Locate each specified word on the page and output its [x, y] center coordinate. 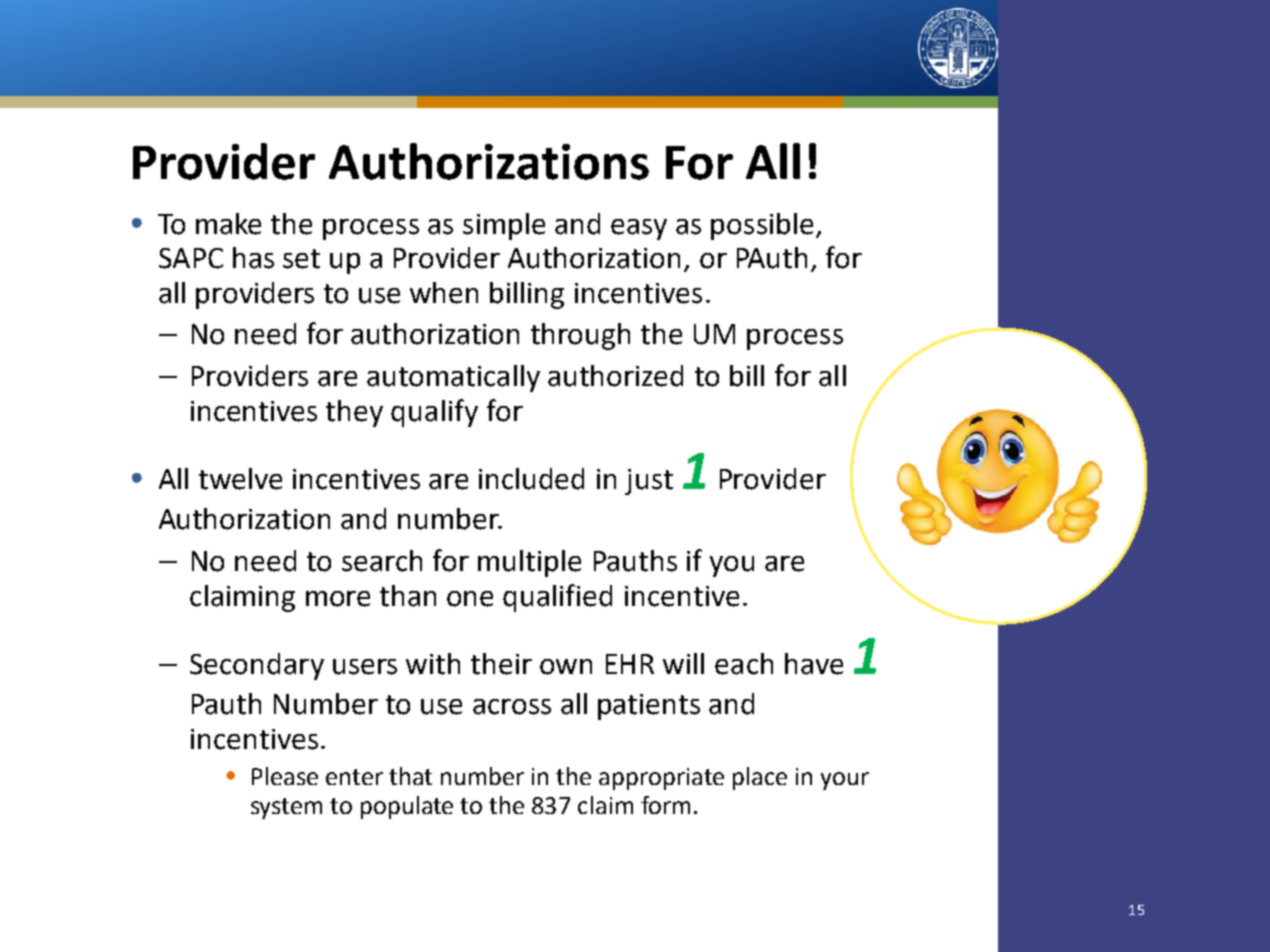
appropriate [661, 779]
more [338, 599]
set [301, 259]
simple [504, 226]
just [649, 482]
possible [762, 226]
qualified [557, 598]
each [744, 664]
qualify [434, 413]
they [354, 413]
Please [285, 776]
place [760, 778]
